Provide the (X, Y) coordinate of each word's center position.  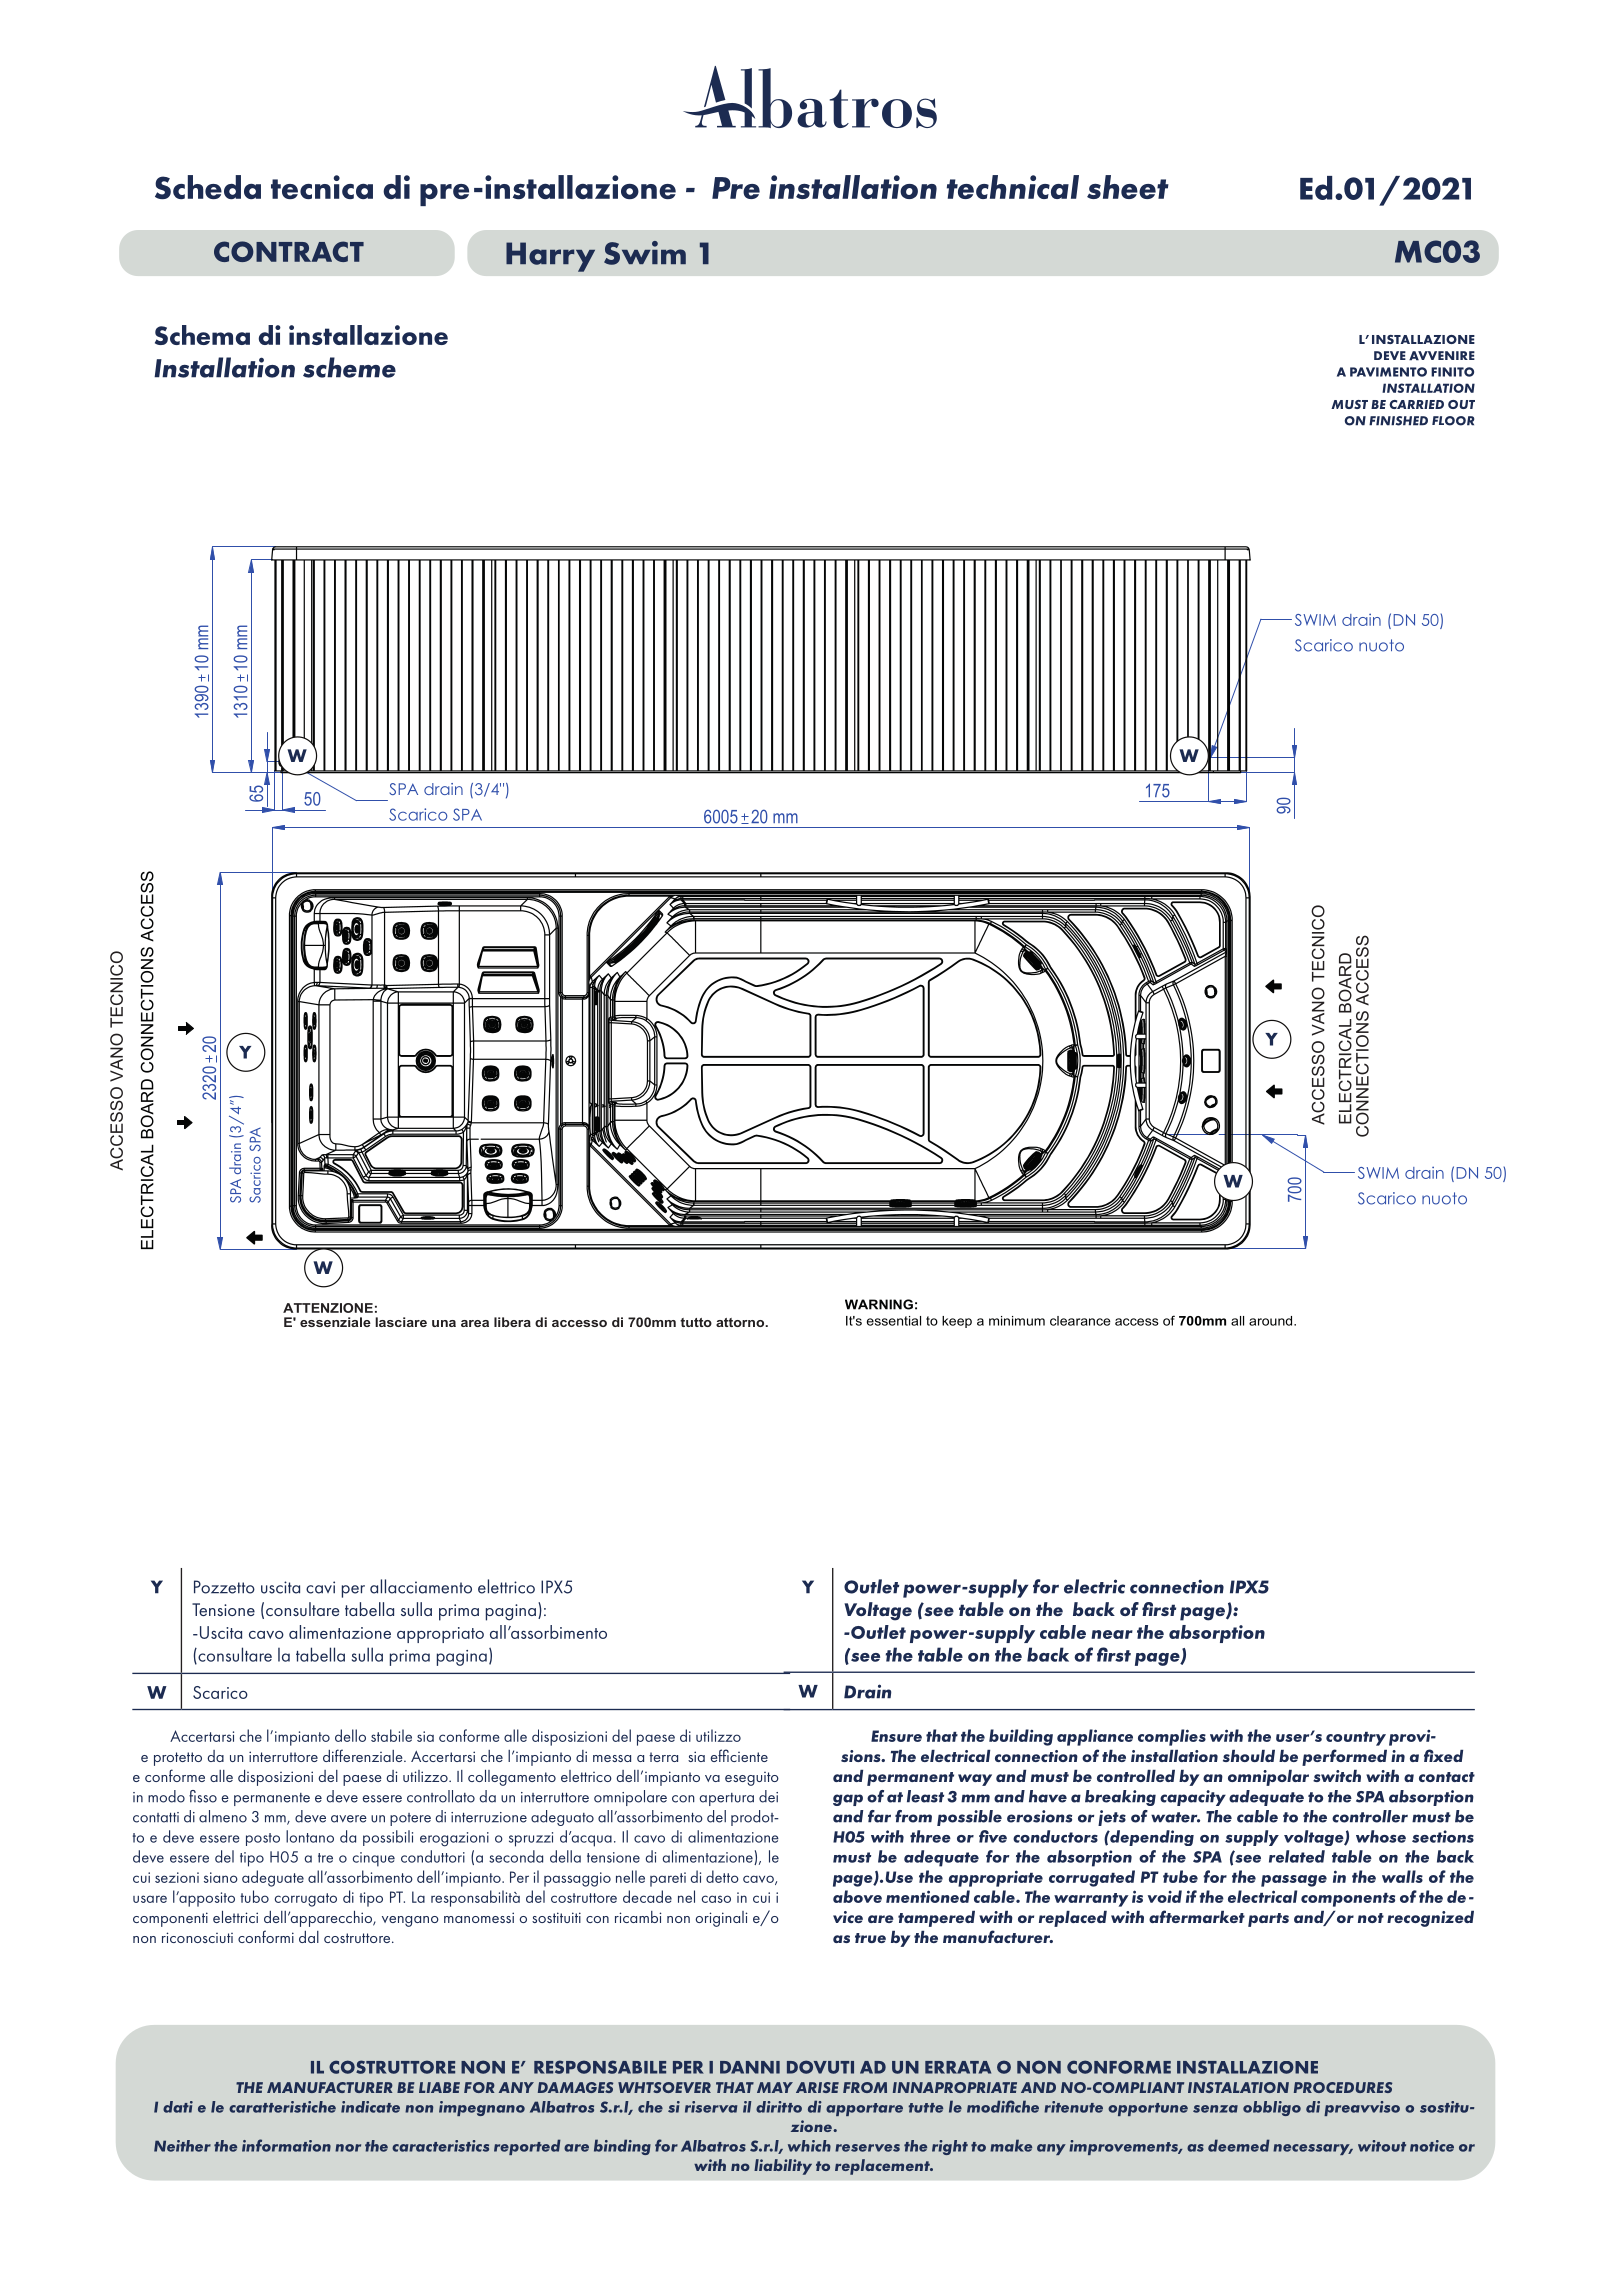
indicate (370, 2107)
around (1272, 1321)
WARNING (879, 1304)
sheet (1128, 187)
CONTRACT (289, 251)
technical (1013, 187)
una (444, 1323)
